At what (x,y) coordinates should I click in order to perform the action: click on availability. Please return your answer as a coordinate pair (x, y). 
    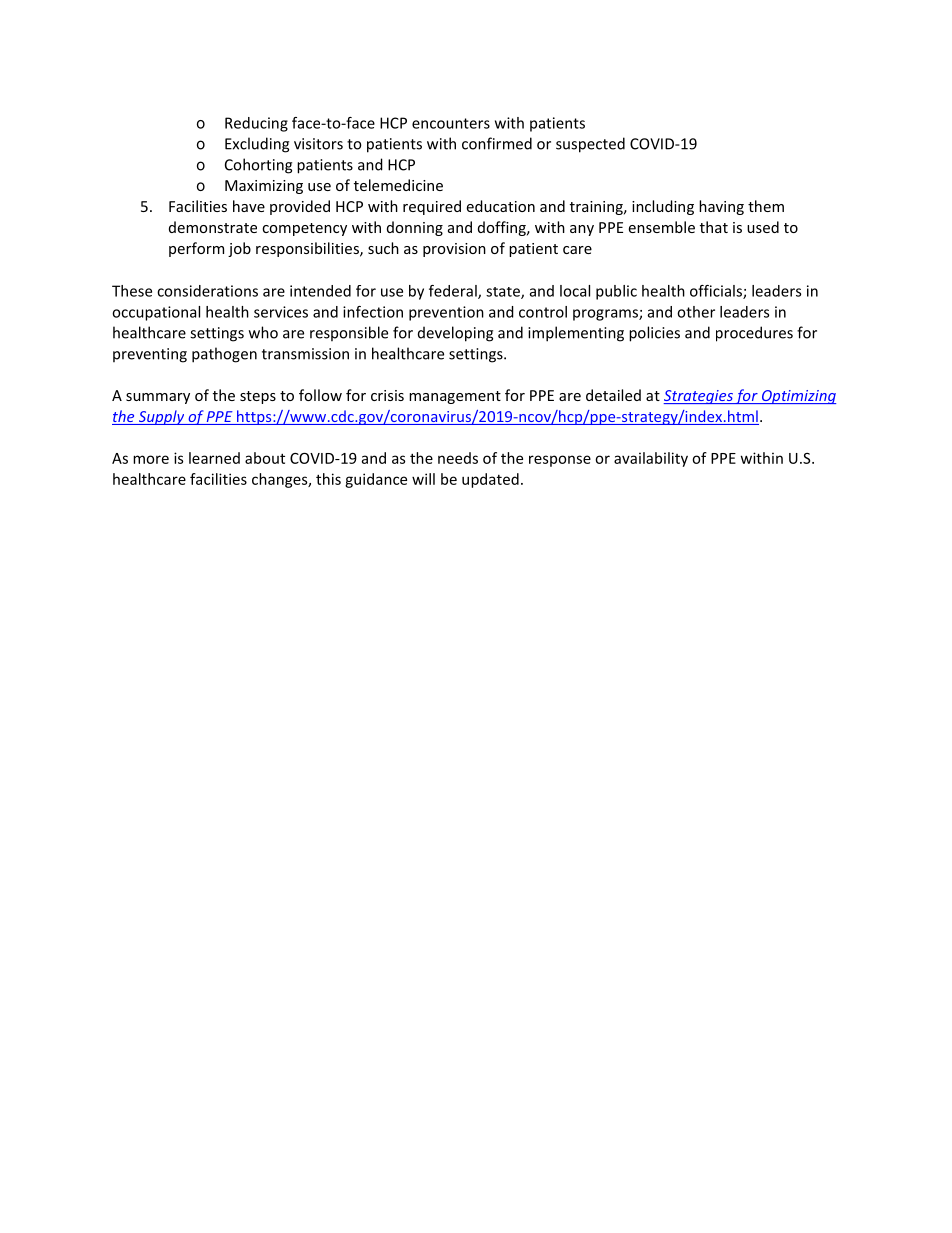
    Looking at the image, I should click on (651, 459).
